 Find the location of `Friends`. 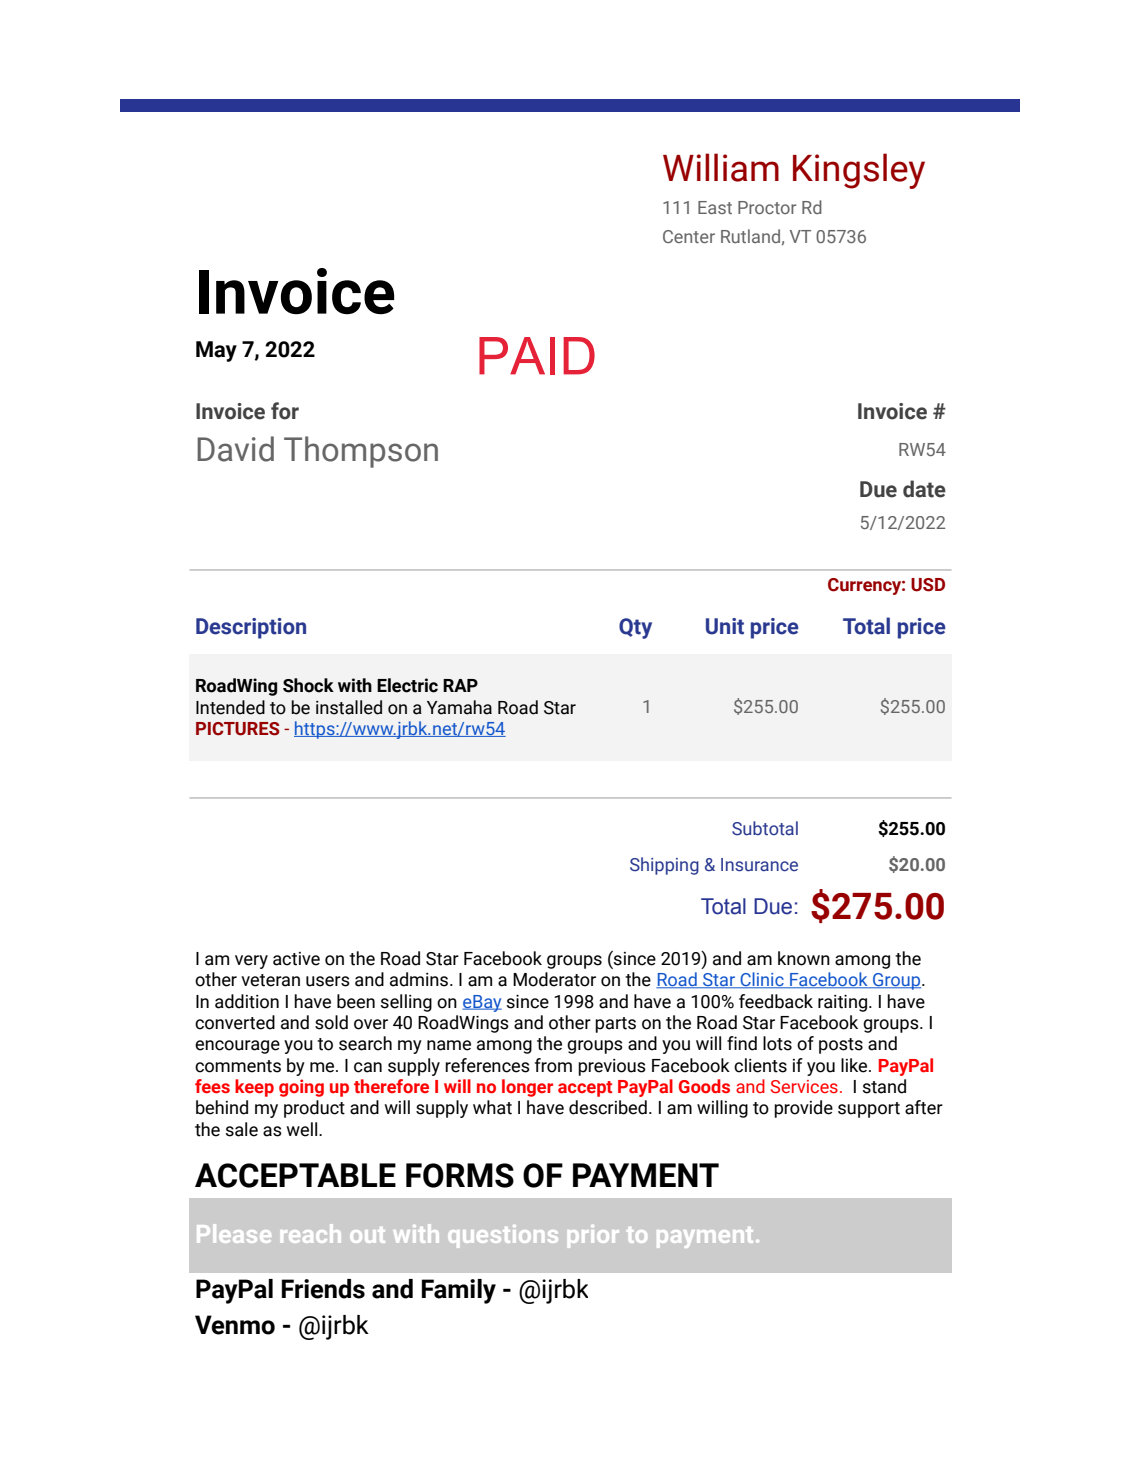

Friends is located at coordinates (323, 1289).
